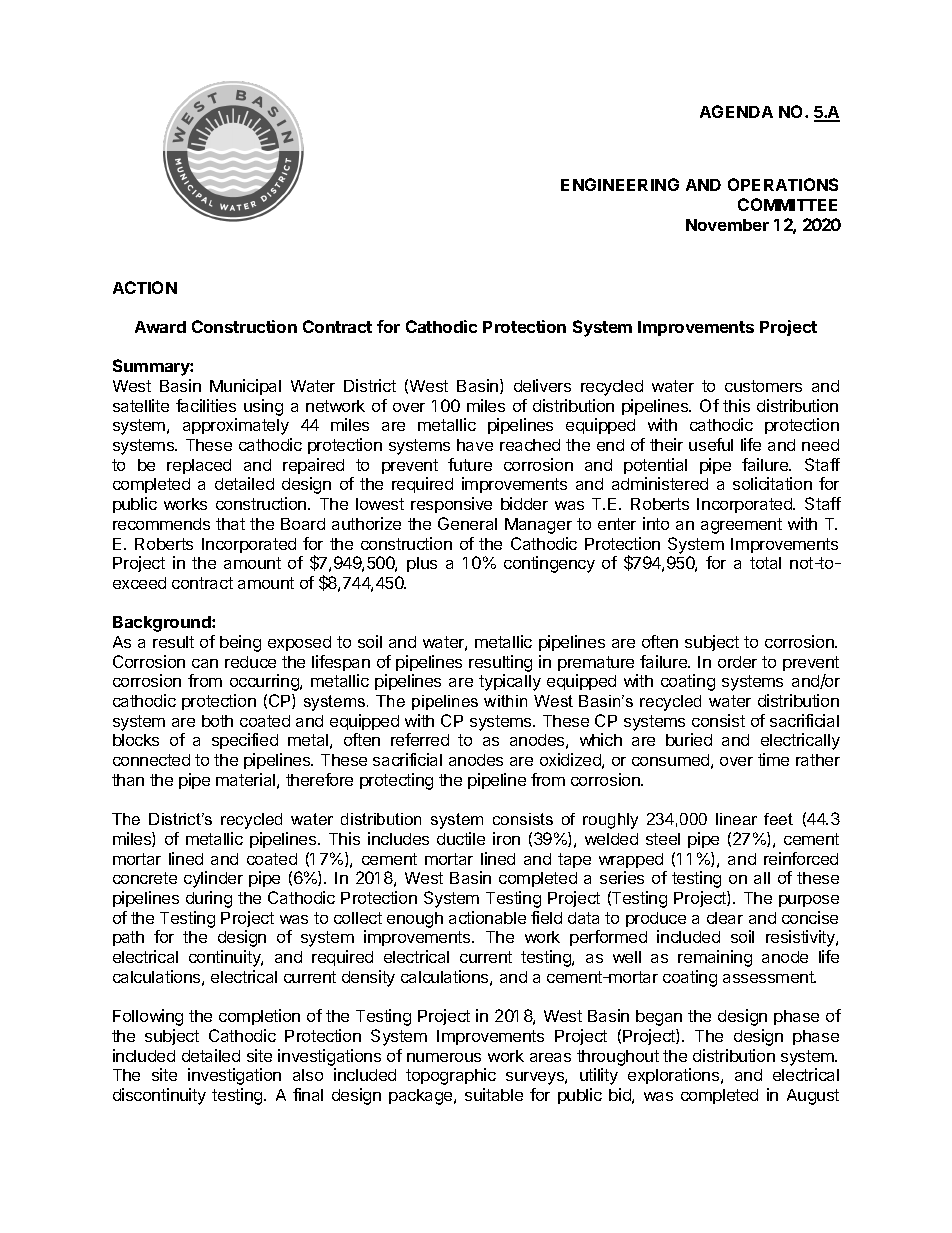 The height and width of the page is (1233, 952). What do you see at coordinates (763, 386) in the page?
I see `customers` at bounding box center [763, 386].
